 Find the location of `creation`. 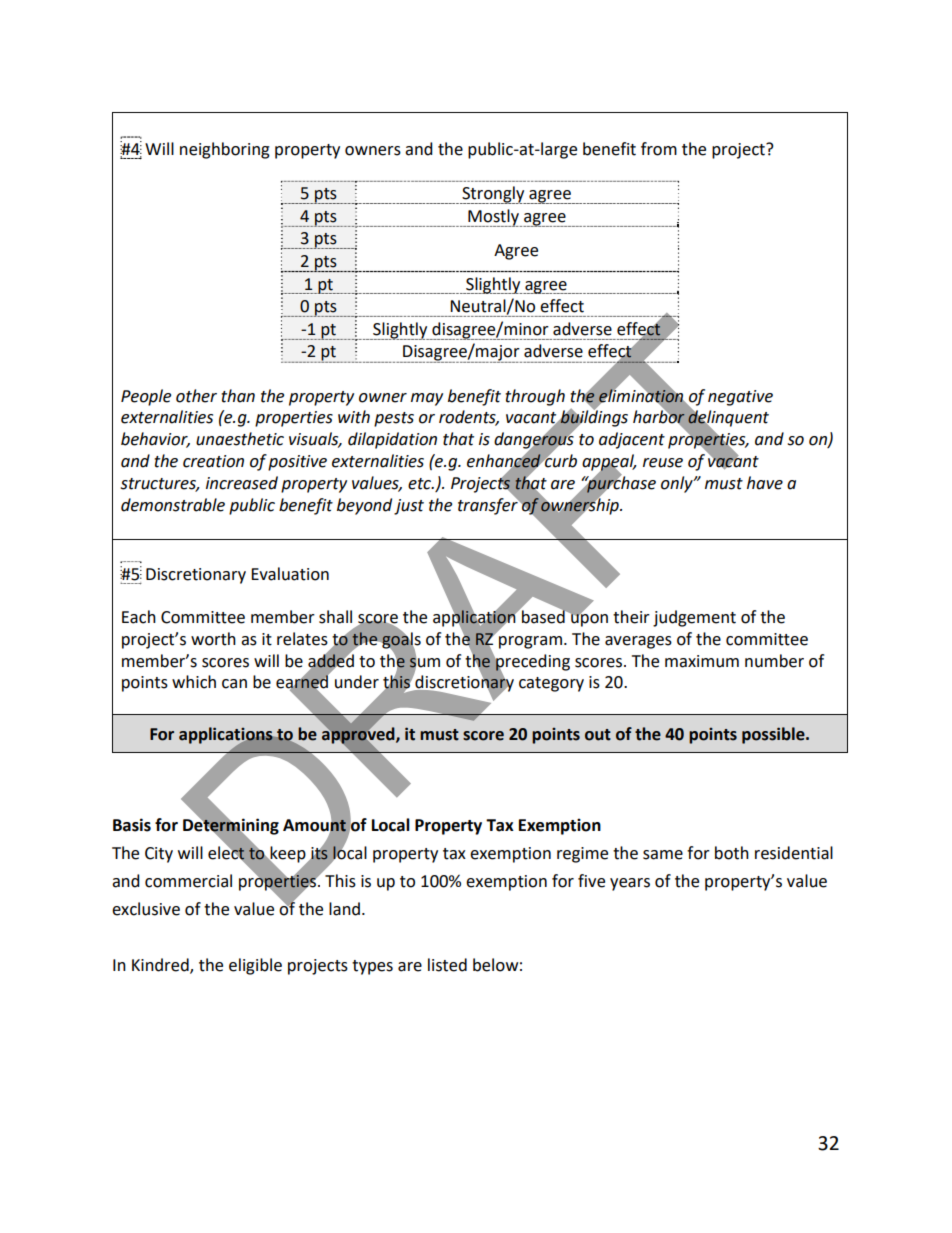

creation is located at coordinates (213, 461).
